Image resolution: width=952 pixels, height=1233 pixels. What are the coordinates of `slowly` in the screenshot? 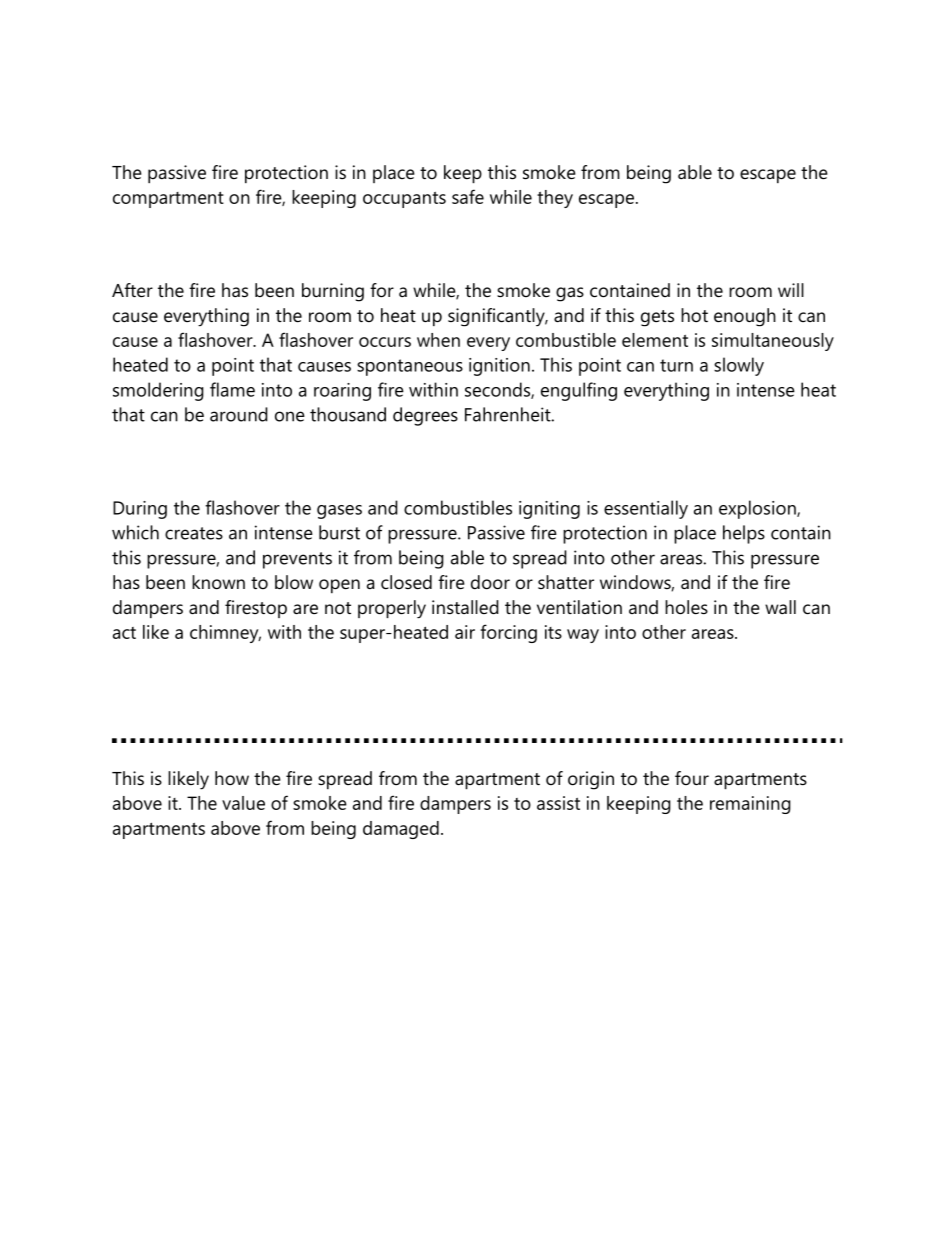 It's located at (739, 366).
